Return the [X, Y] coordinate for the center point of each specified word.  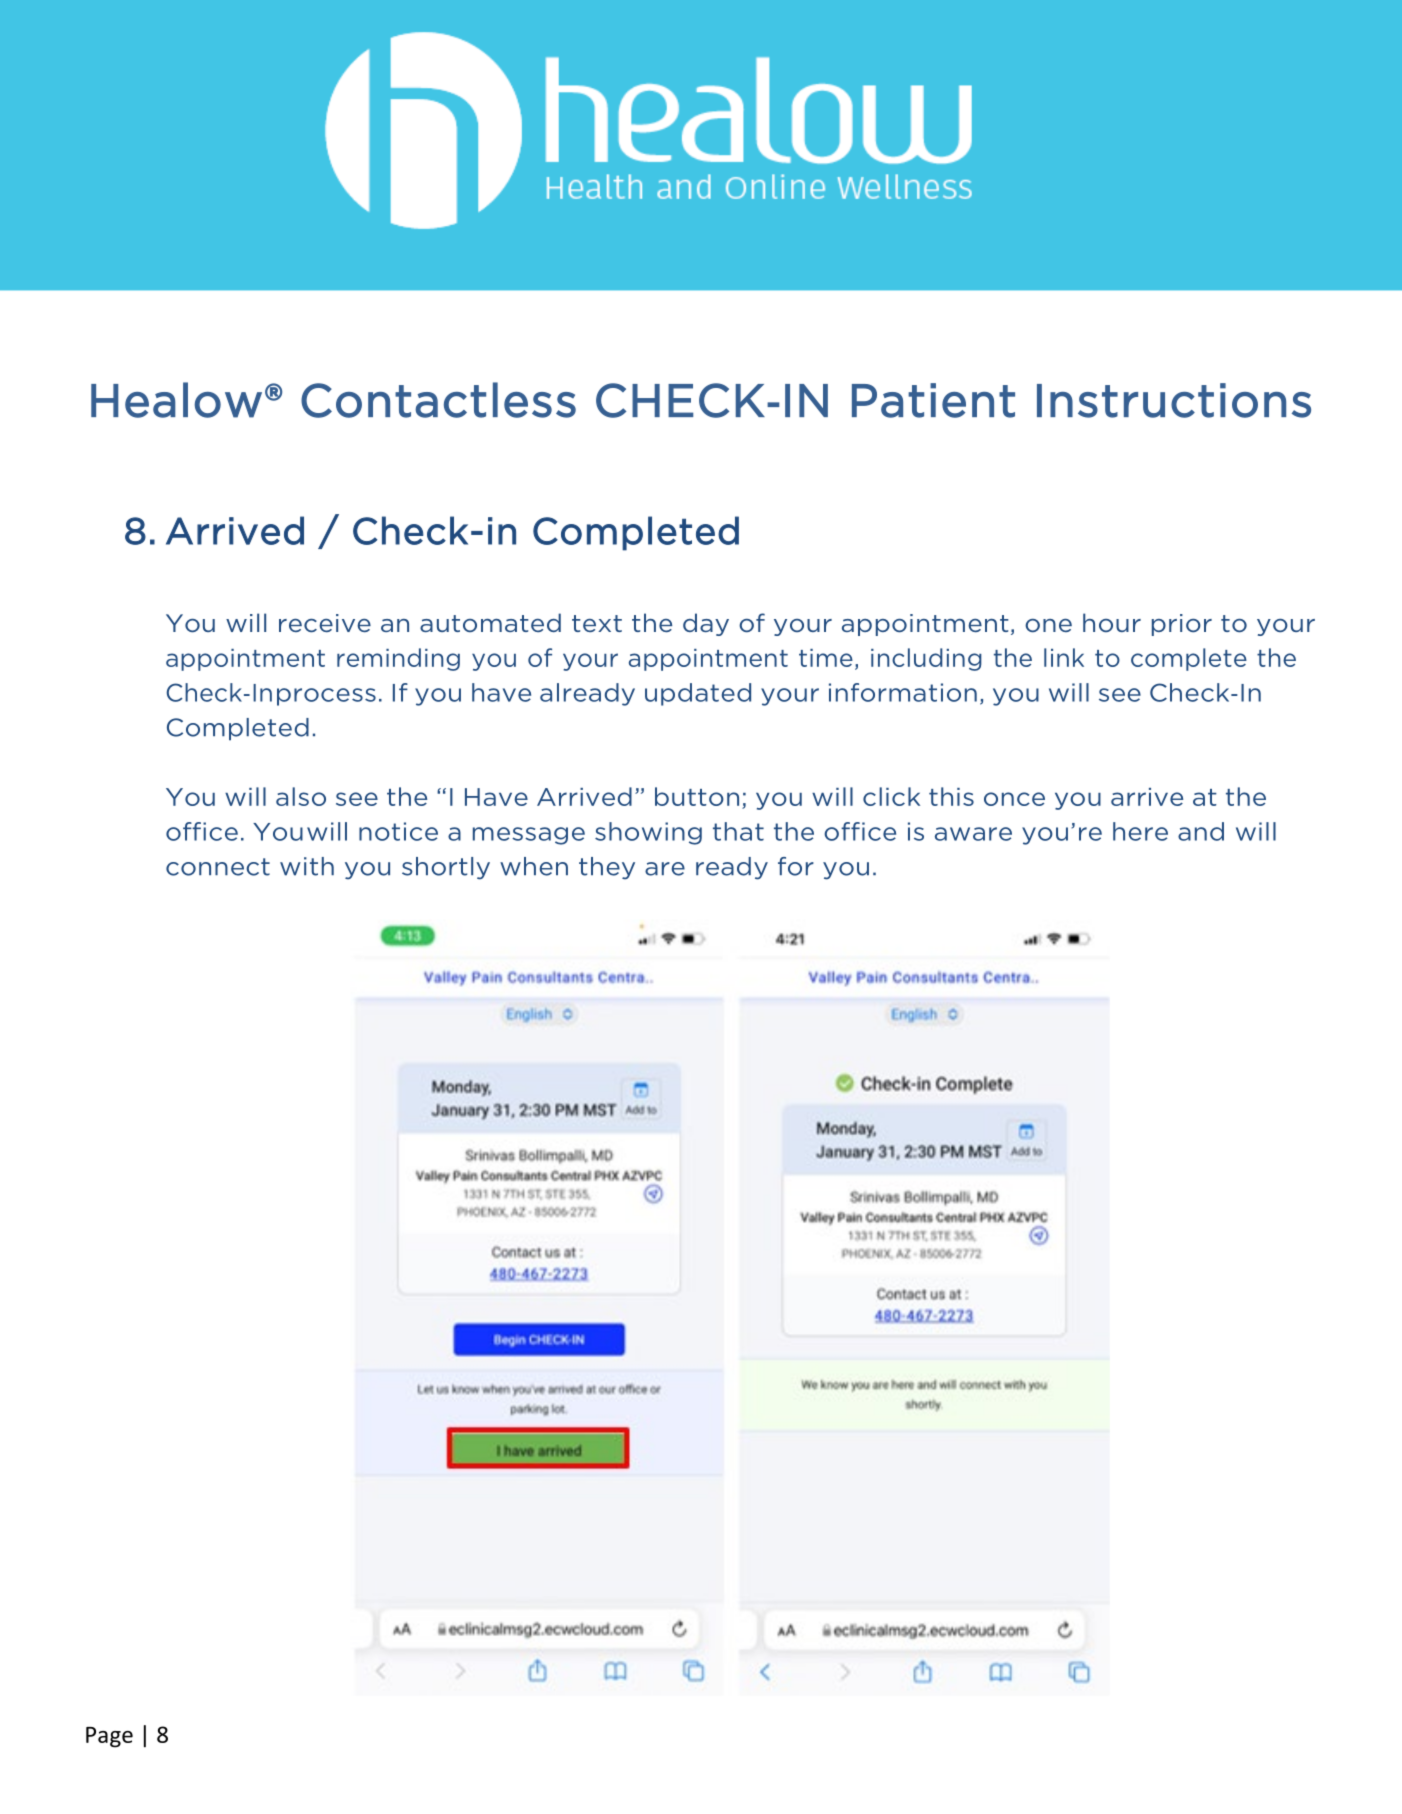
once [1014, 799]
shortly [446, 868]
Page [109, 1737]
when [534, 866]
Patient [933, 400]
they [607, 868]
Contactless [438, 400]
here [1140, 831]
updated [698, 694]
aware [973, 834]
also [301, 796]
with [307, 866]
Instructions [1174, 400]
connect [218, 867]
